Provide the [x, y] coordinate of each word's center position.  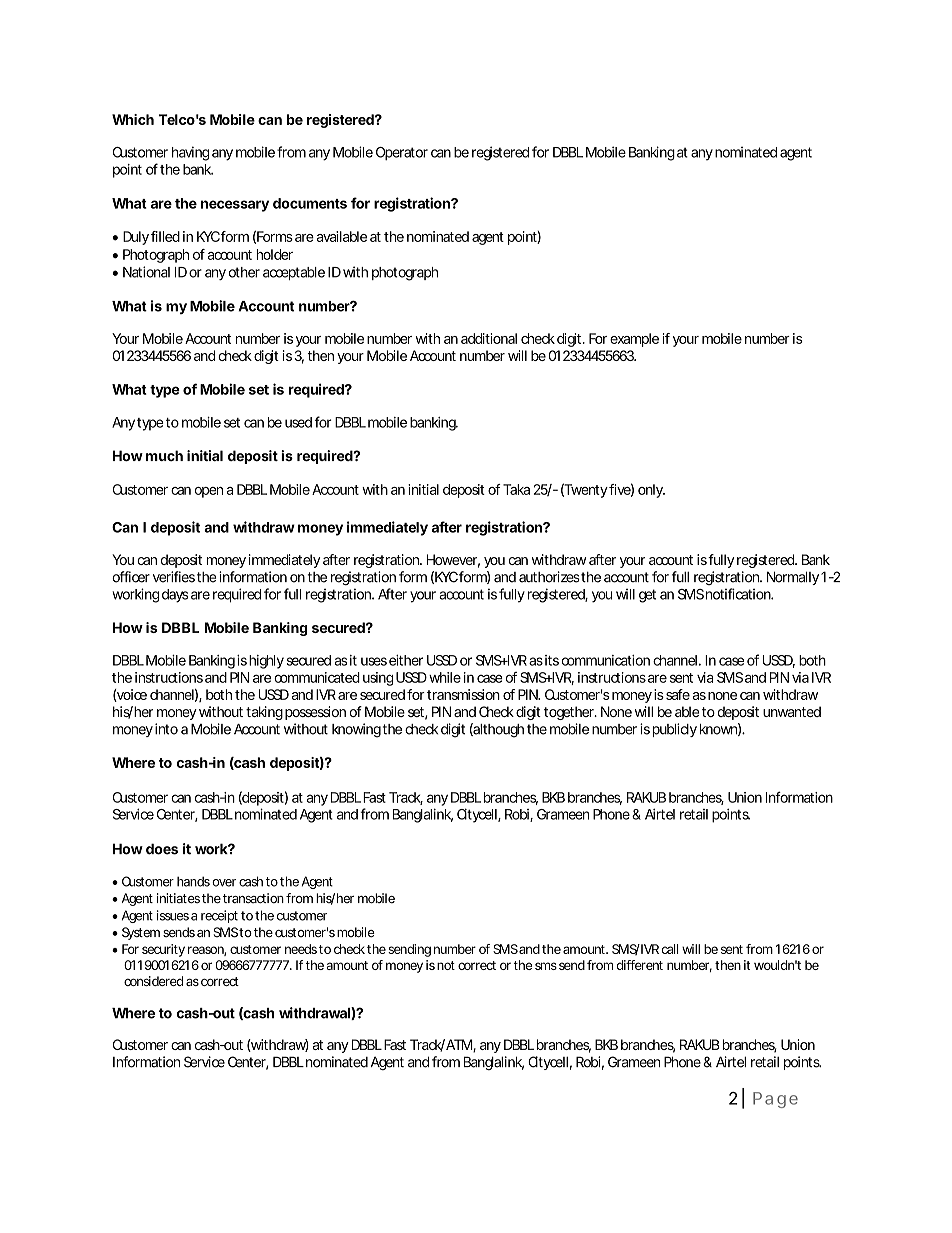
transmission [463, 694]
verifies [174, 577]
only [651, 491]
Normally [793, 578]
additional [489, 338]
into [166, 729]
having [190, 153]
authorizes [549, 577]
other [244, 272]
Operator [402, 153]
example [634, 340]
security [163, 950]
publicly [674, 730]
